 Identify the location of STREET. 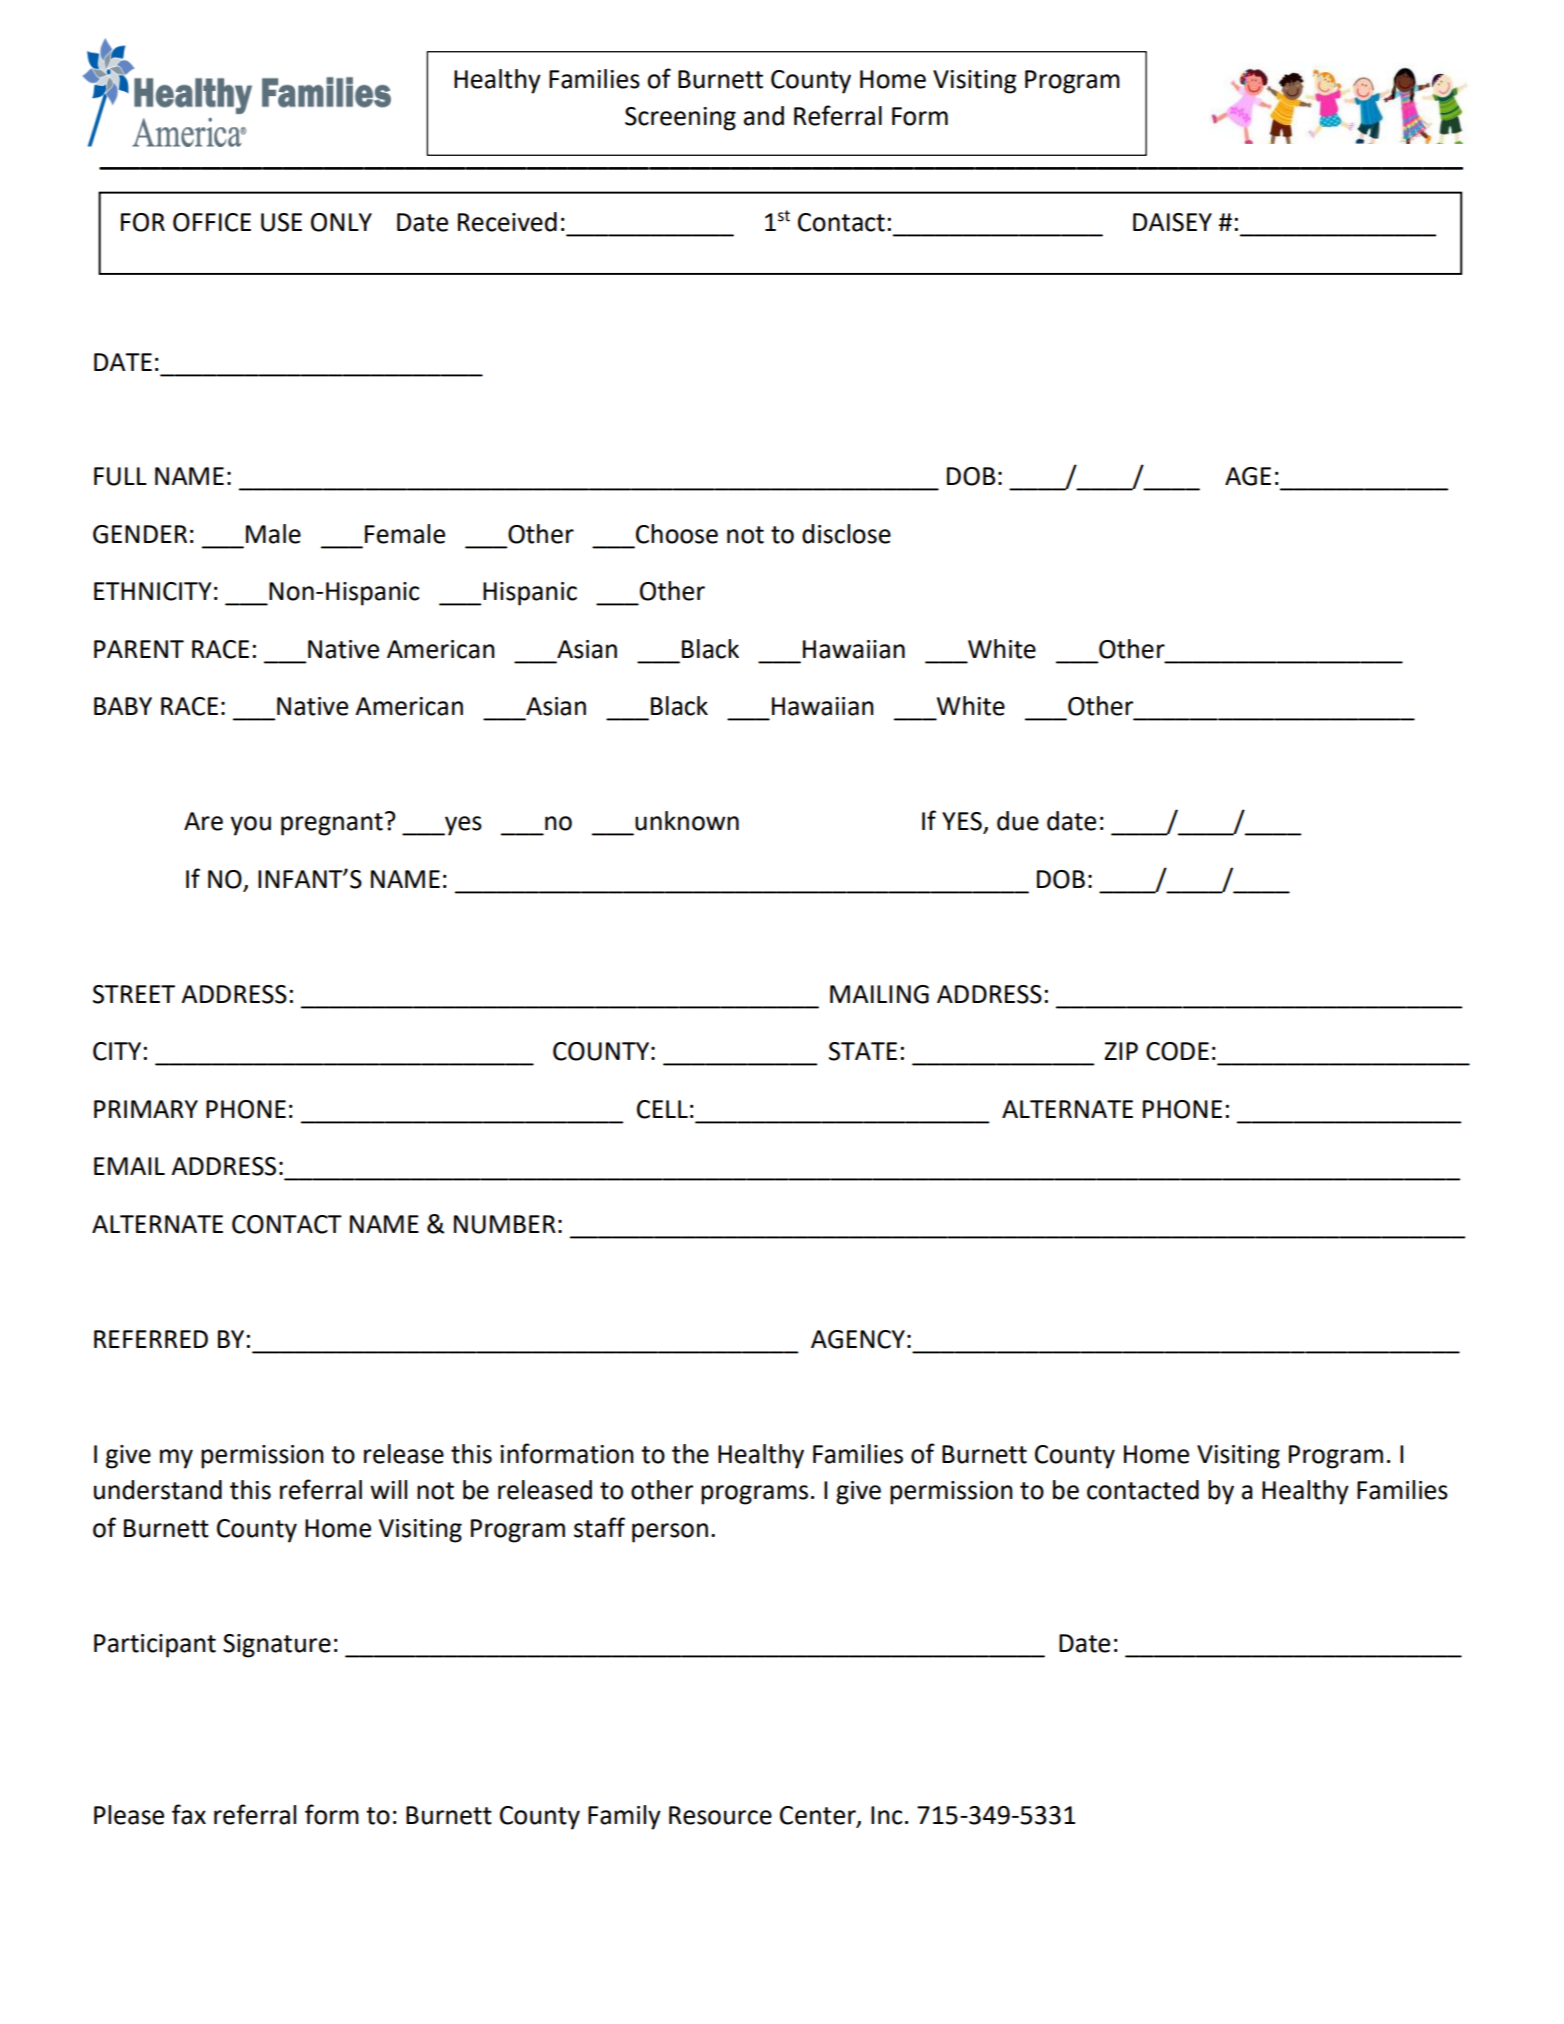
(134, 994).
